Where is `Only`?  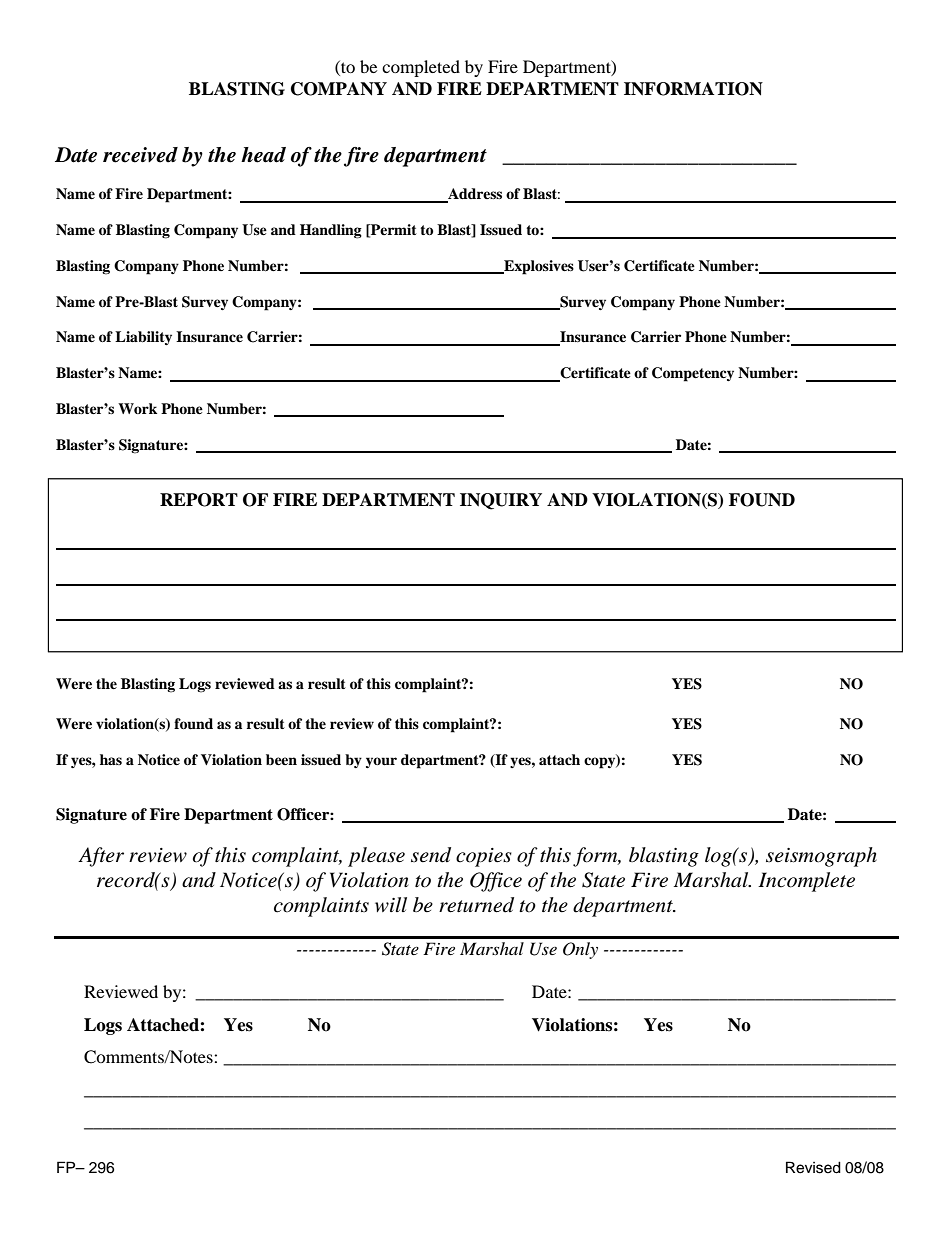
Only is located at coordinates (580, 950).
